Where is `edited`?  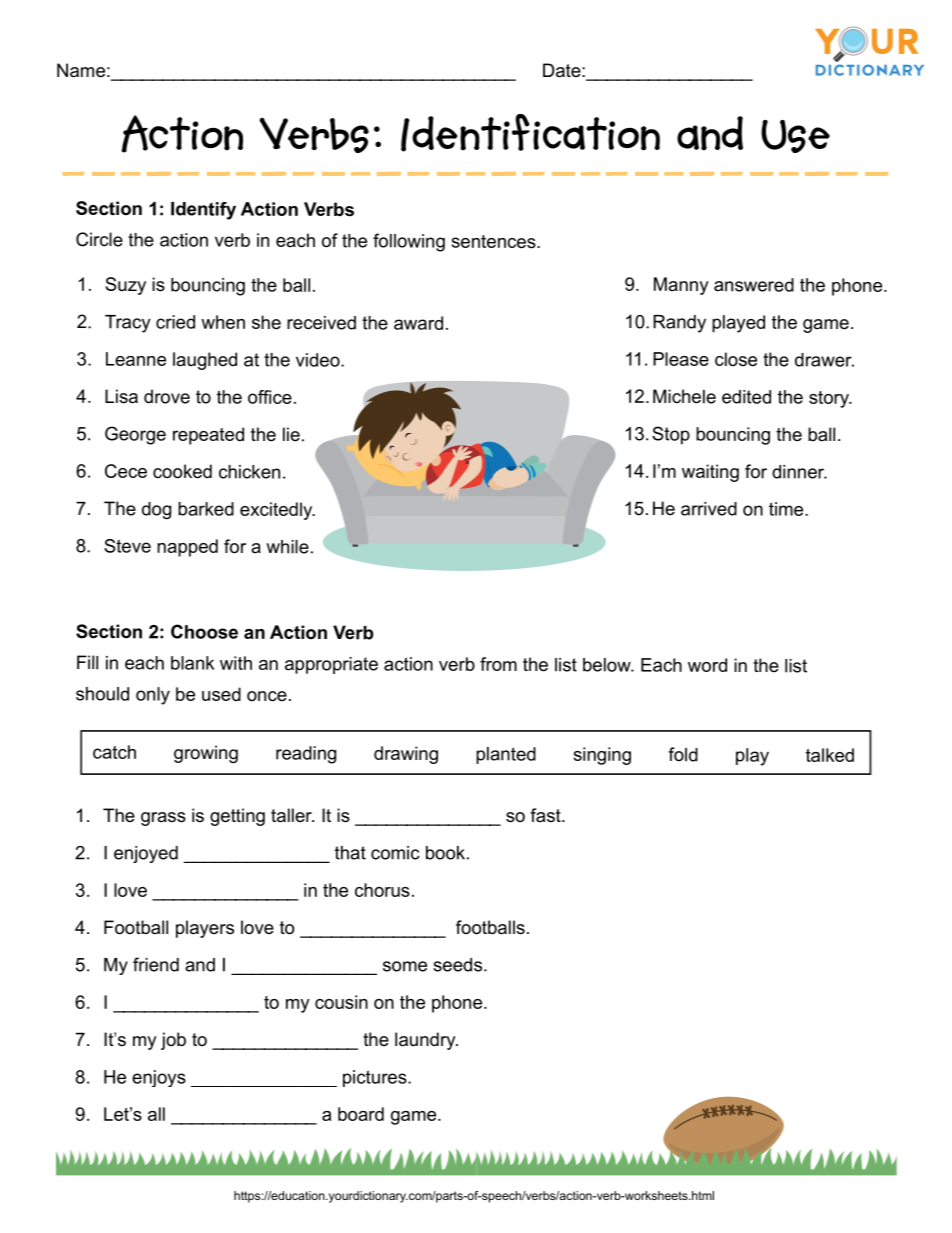
edited is located at coordinates (746, 397).
